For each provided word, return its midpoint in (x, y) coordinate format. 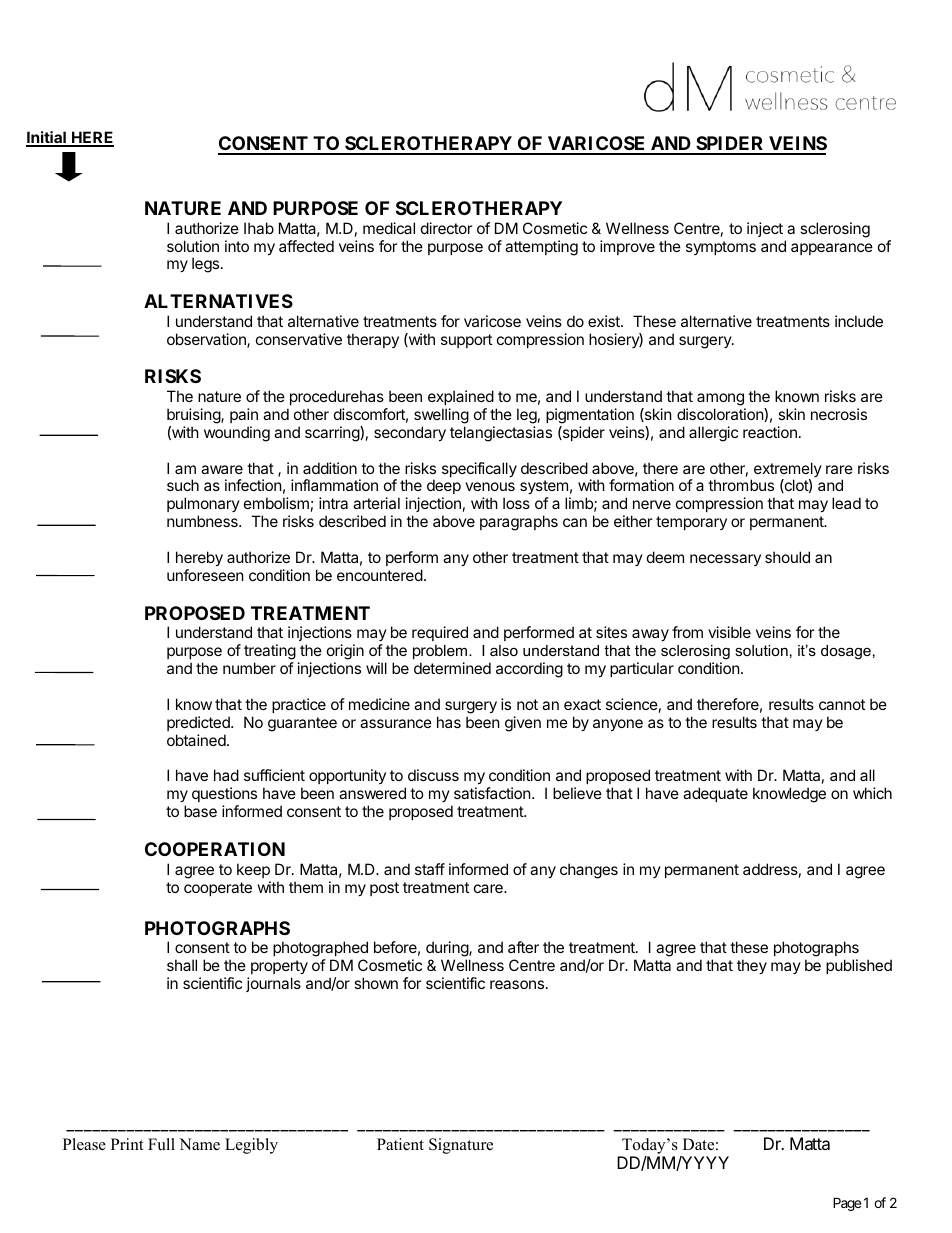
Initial (47, 138)
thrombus (741, 485)
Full (161, 1144)
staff (430, 869)
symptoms (721, 248)
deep (444, 488)
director (447, 228)
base (200, 811)
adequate (715, 794)
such (183, 485)
